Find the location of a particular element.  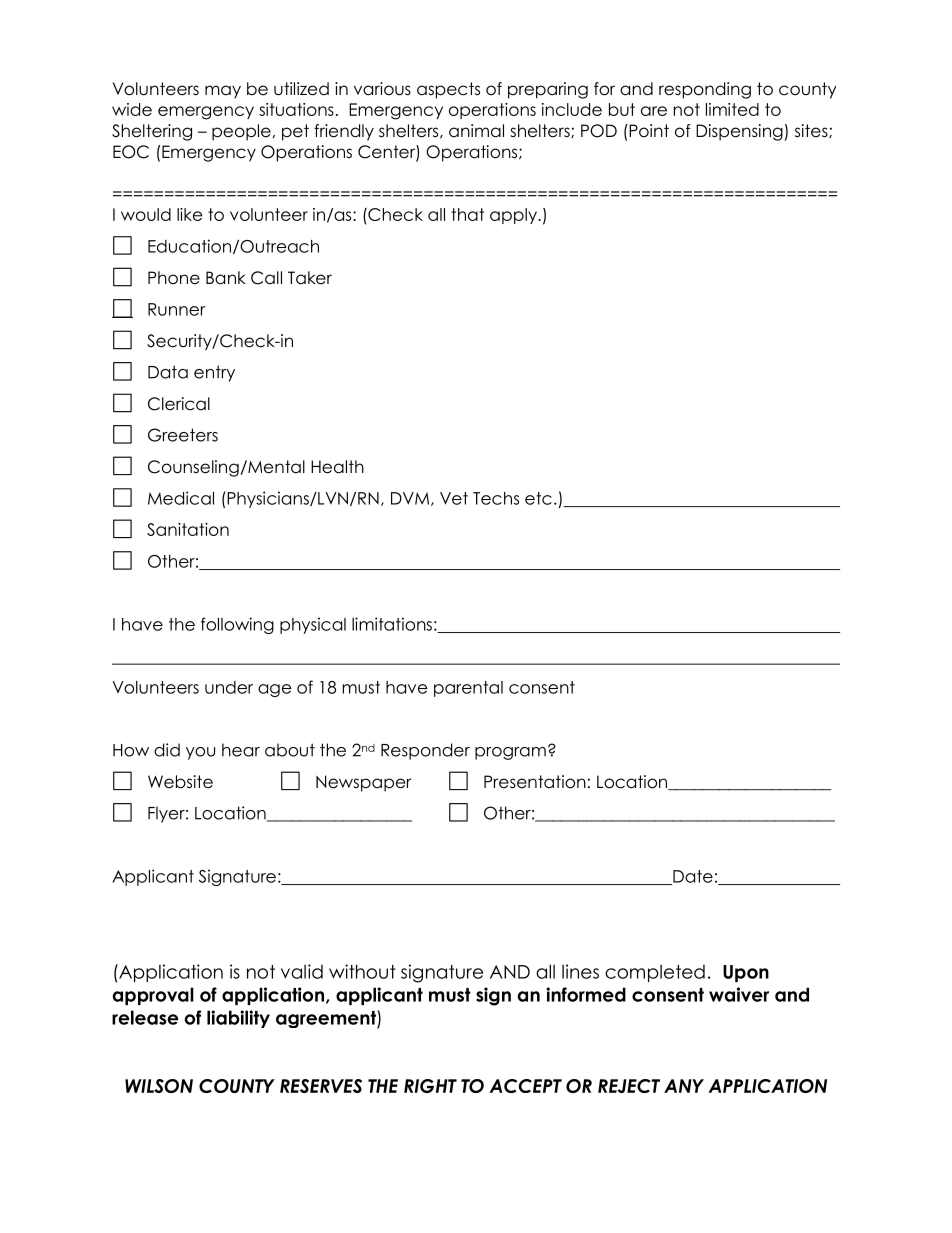

RIGHT is located at coordinates (430, 1086).
